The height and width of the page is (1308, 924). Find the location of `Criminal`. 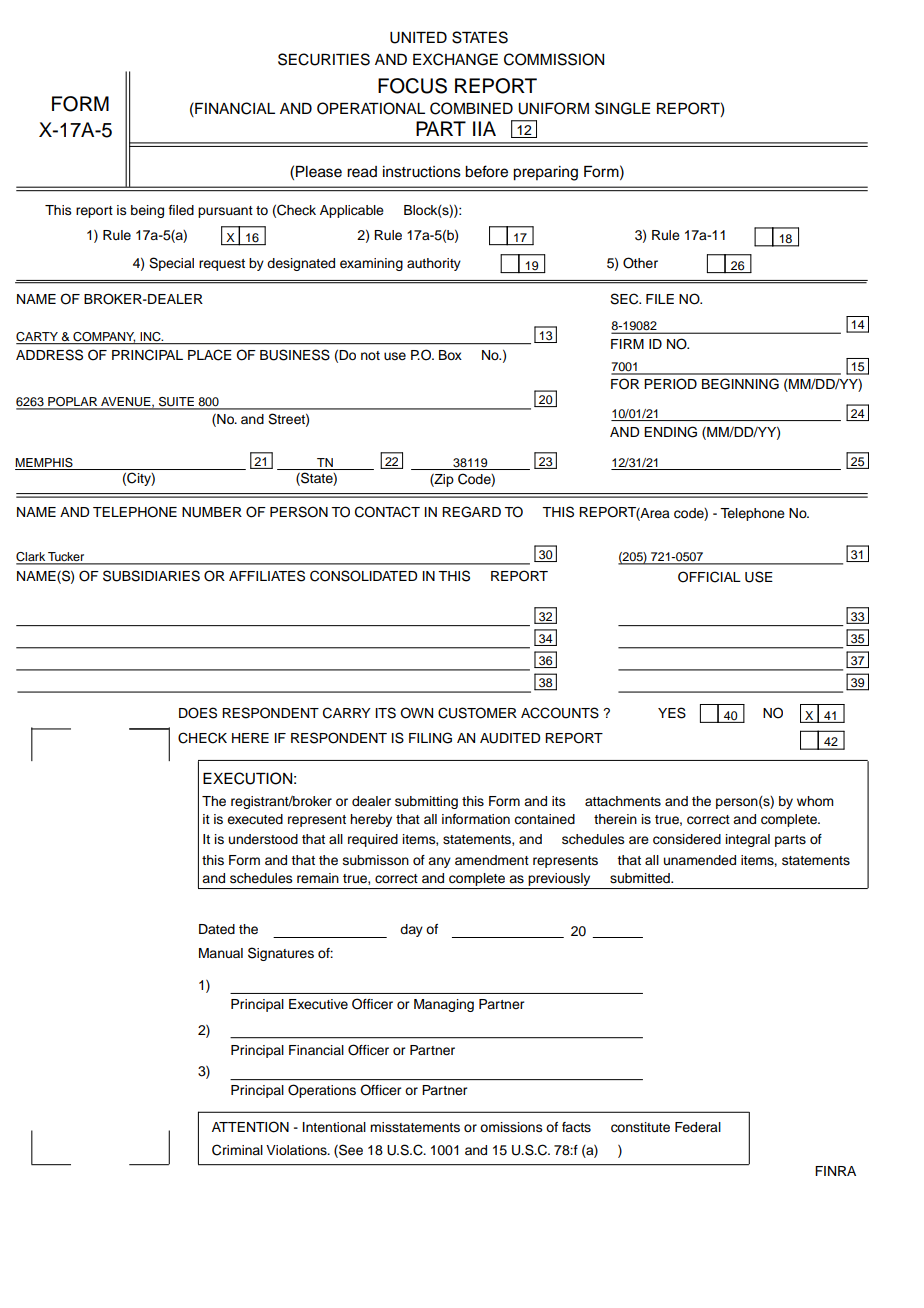

Criminal is located at coordinates (237, 1150).
